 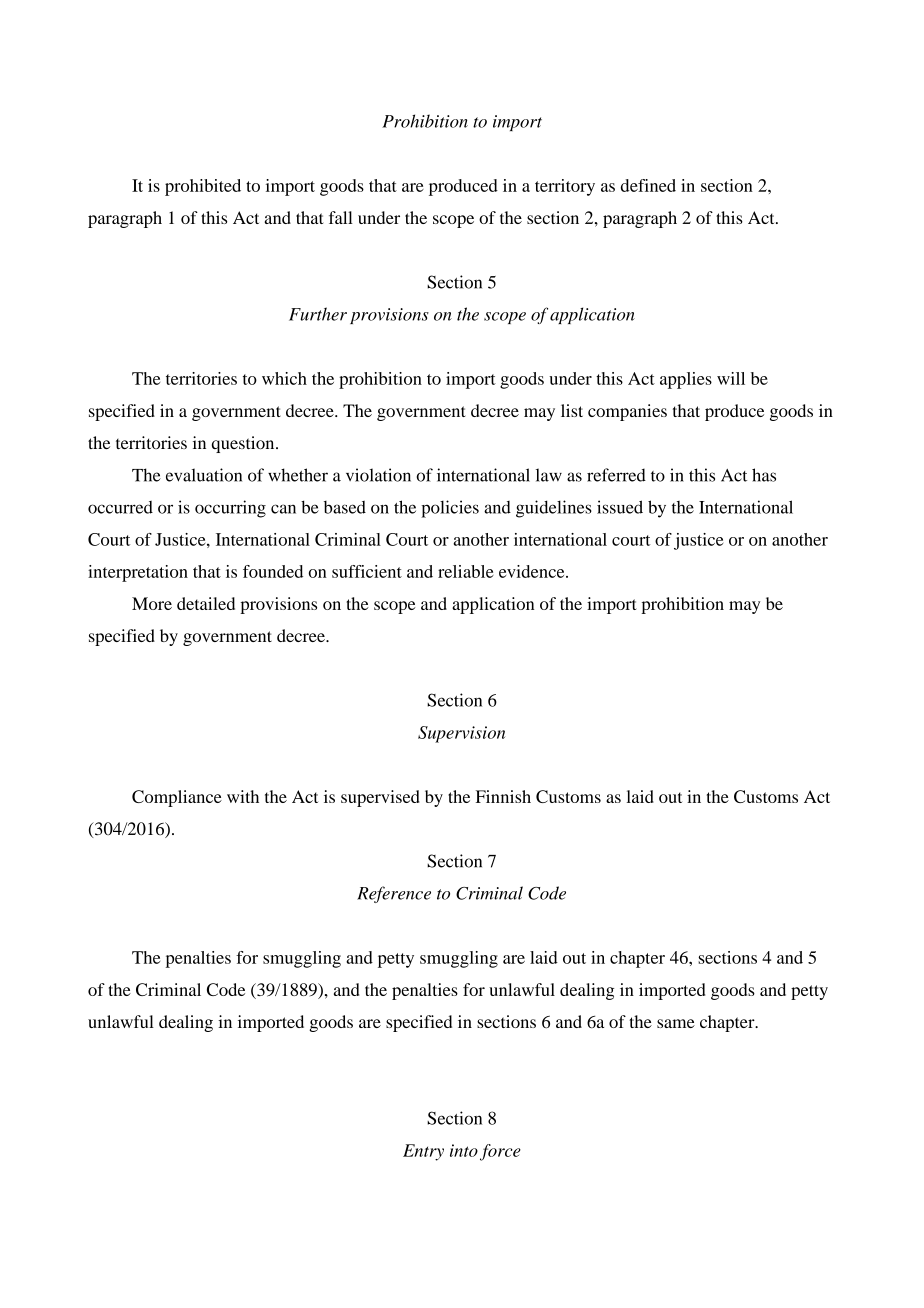 I want to click on defined, so click(x=648, y=185).
